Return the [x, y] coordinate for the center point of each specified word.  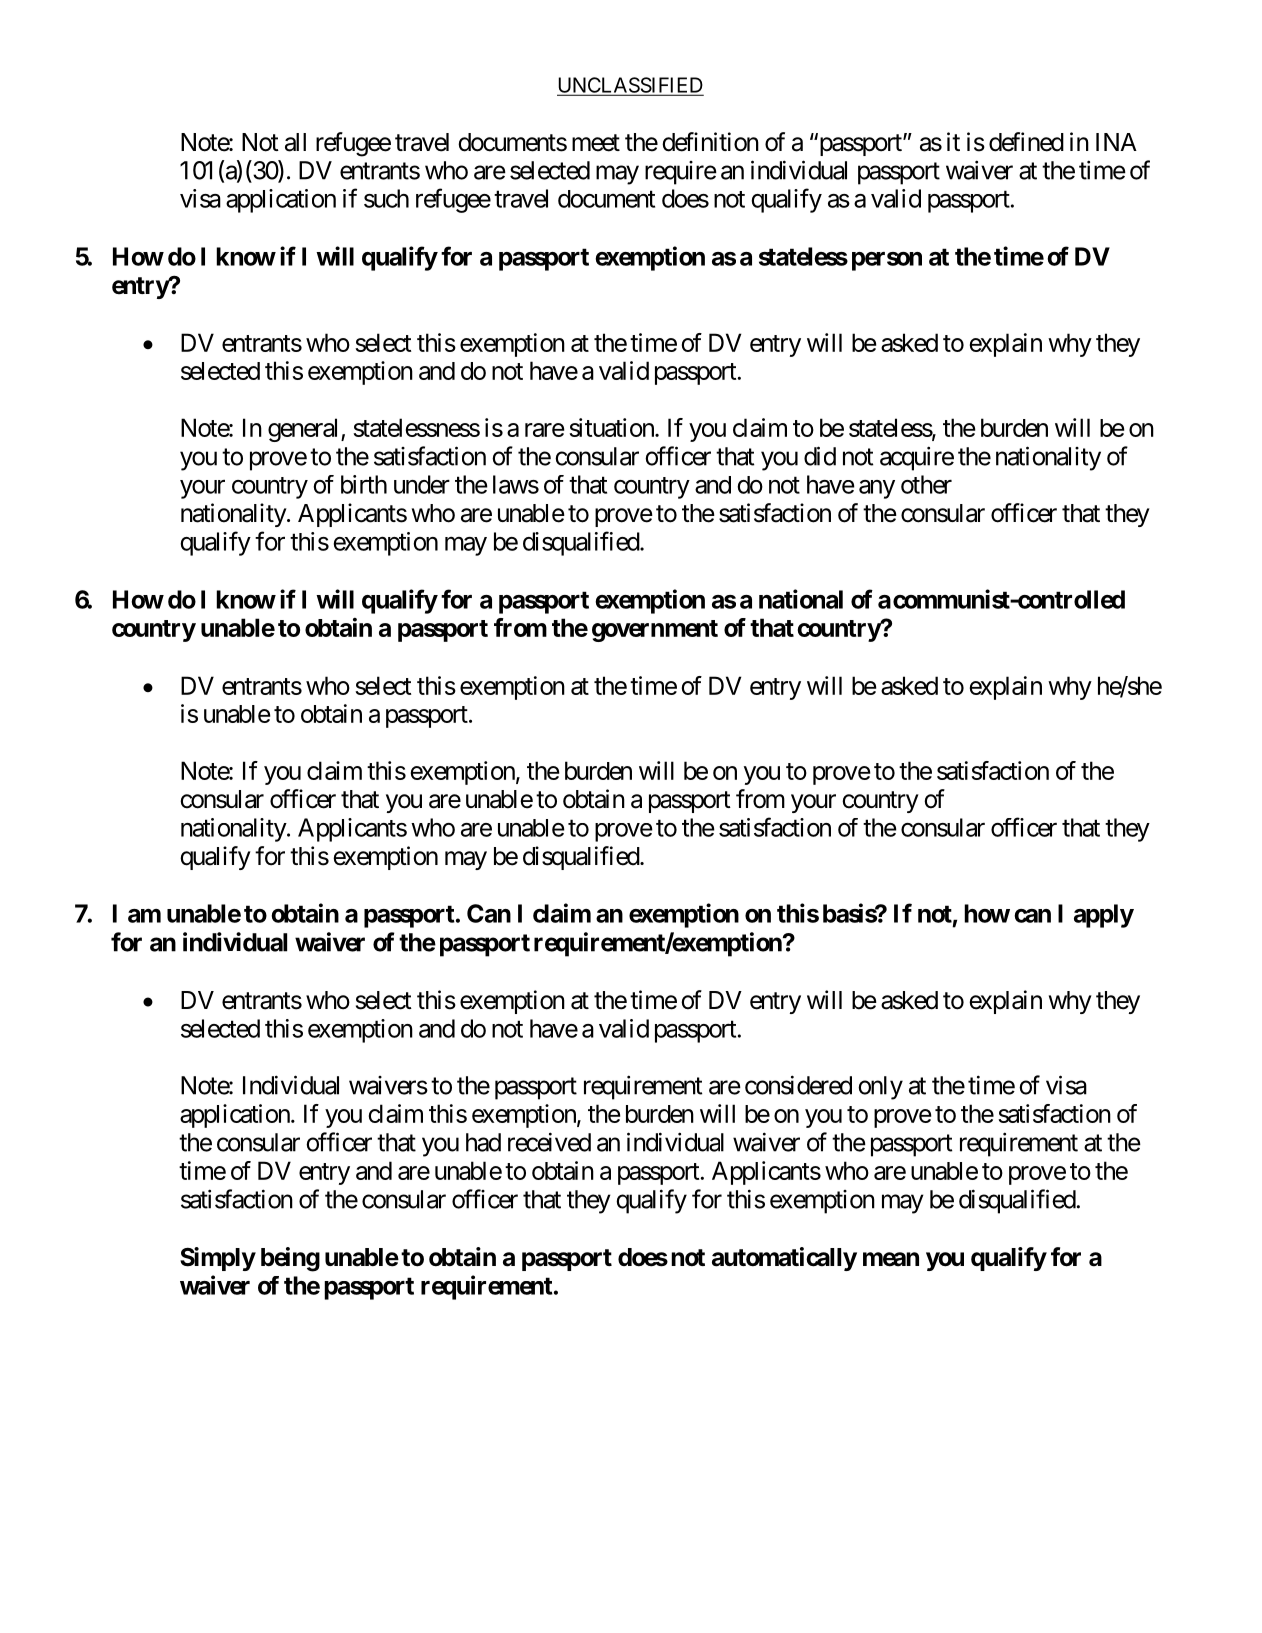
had [483, 1142]
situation [612, 427]
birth [364, 484]
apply [1104, 916]
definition [710, 142]
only [880, 1088]
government [655, 631]
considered [798, 1085]
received [549, 1142]
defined [1026, 142]
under [422, 484]
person [887, 261]
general [305, 430]
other [926, 484]
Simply [218, 1259]
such [386, 198]
